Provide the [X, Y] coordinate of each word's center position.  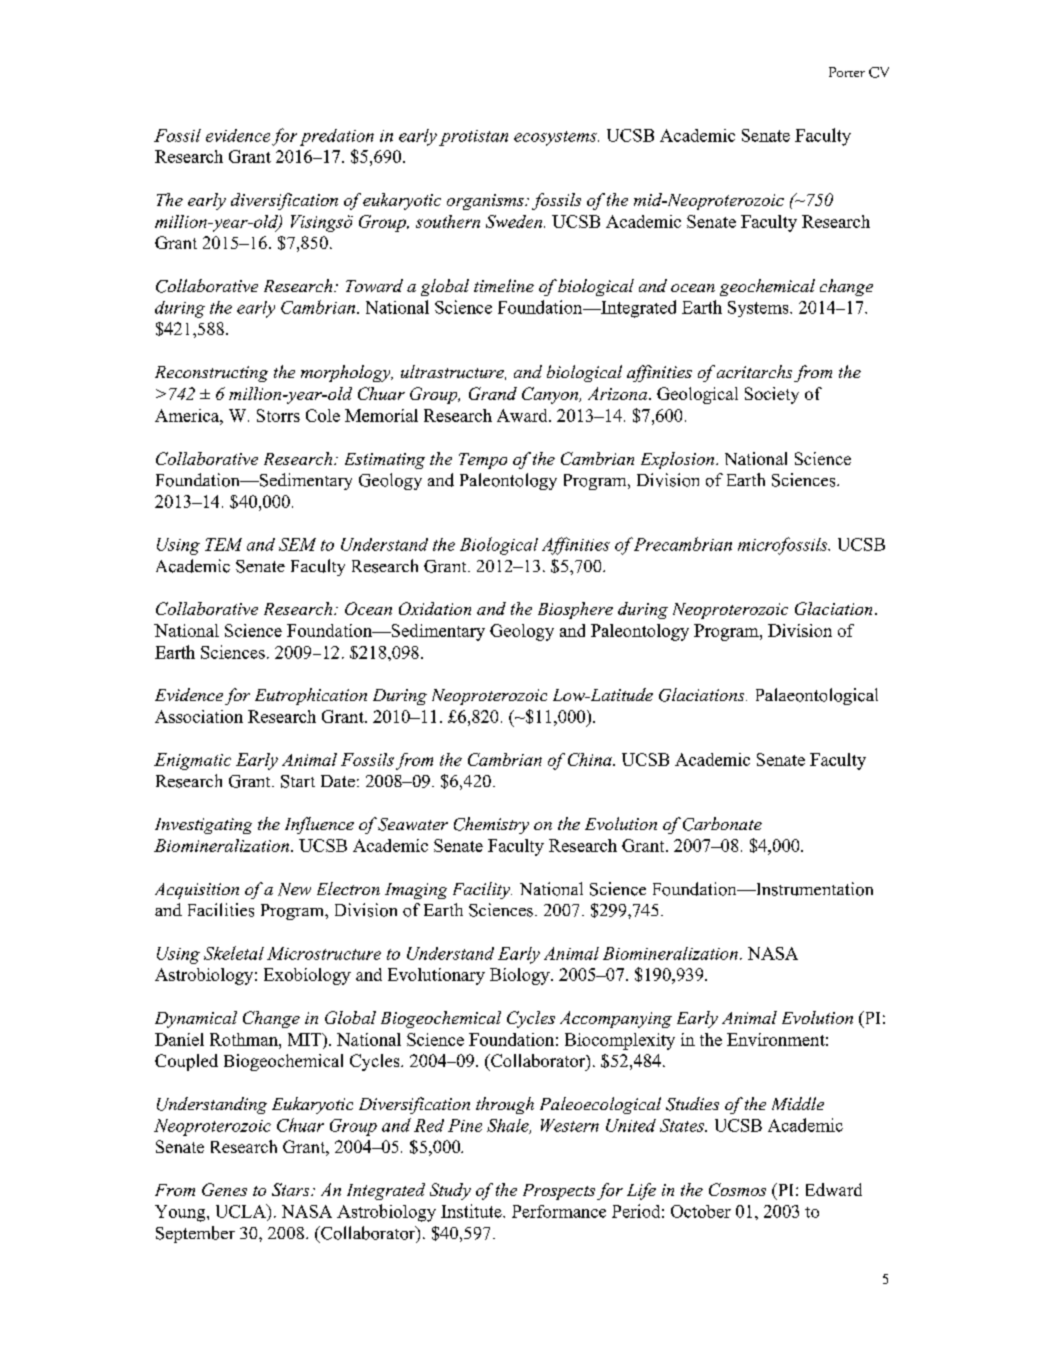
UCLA [242, 1211]
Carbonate [722, 824]
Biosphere [575, 610]
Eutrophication [311, 696]
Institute [472, 1211]
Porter [847, 72]
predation [337, 137]
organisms [486, 202]
